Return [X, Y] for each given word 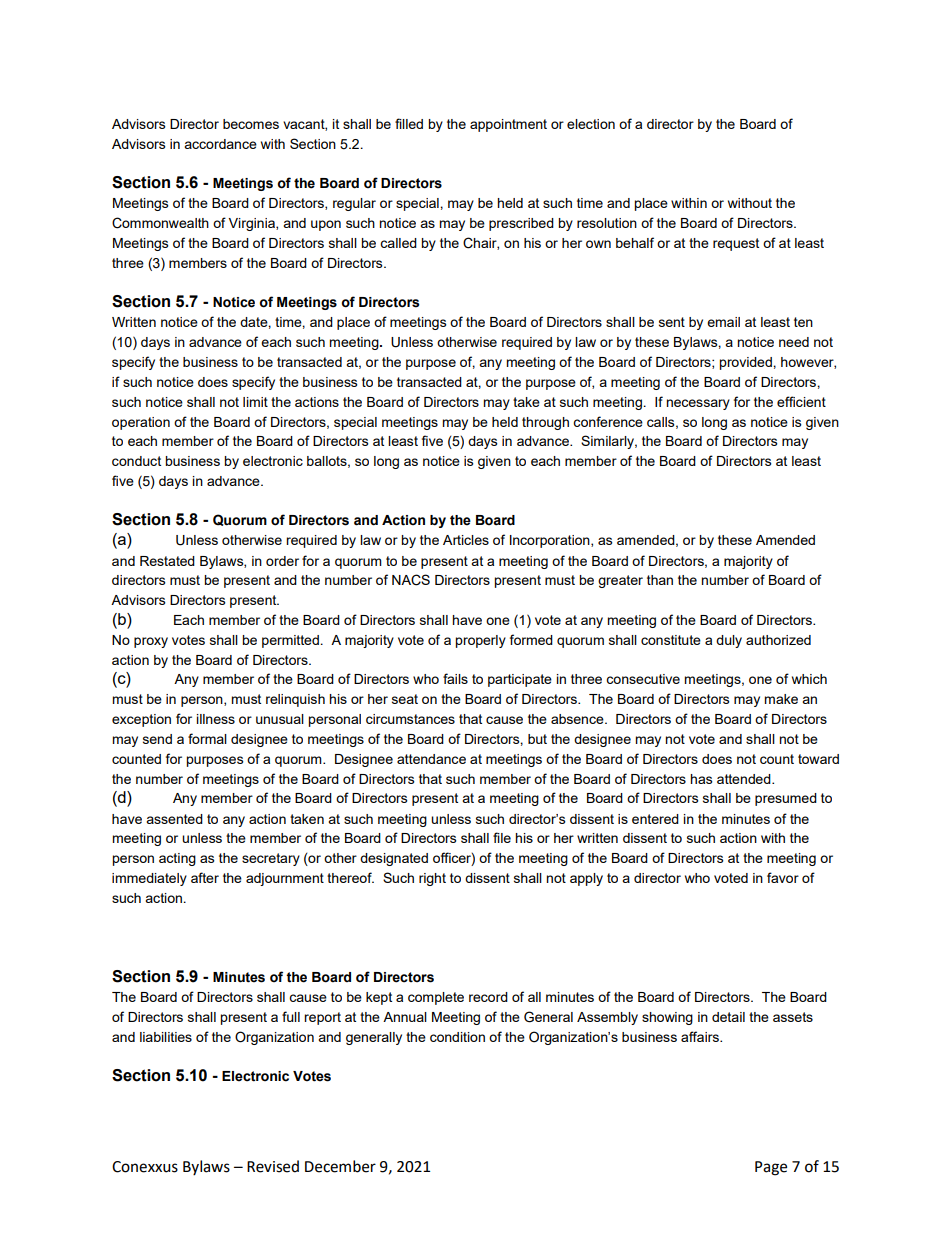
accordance [220, 144]
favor [783, 877]
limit [255, 402]
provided [746, 363]
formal [207, 738]
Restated [167, 561]
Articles [466, 540]
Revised [273, 1166]
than [660, 580]
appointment [508, 125]
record [488, 997]
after [205, 877]
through [545, 423]
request [736, 244]
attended [745, 779]
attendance [431, 759]
